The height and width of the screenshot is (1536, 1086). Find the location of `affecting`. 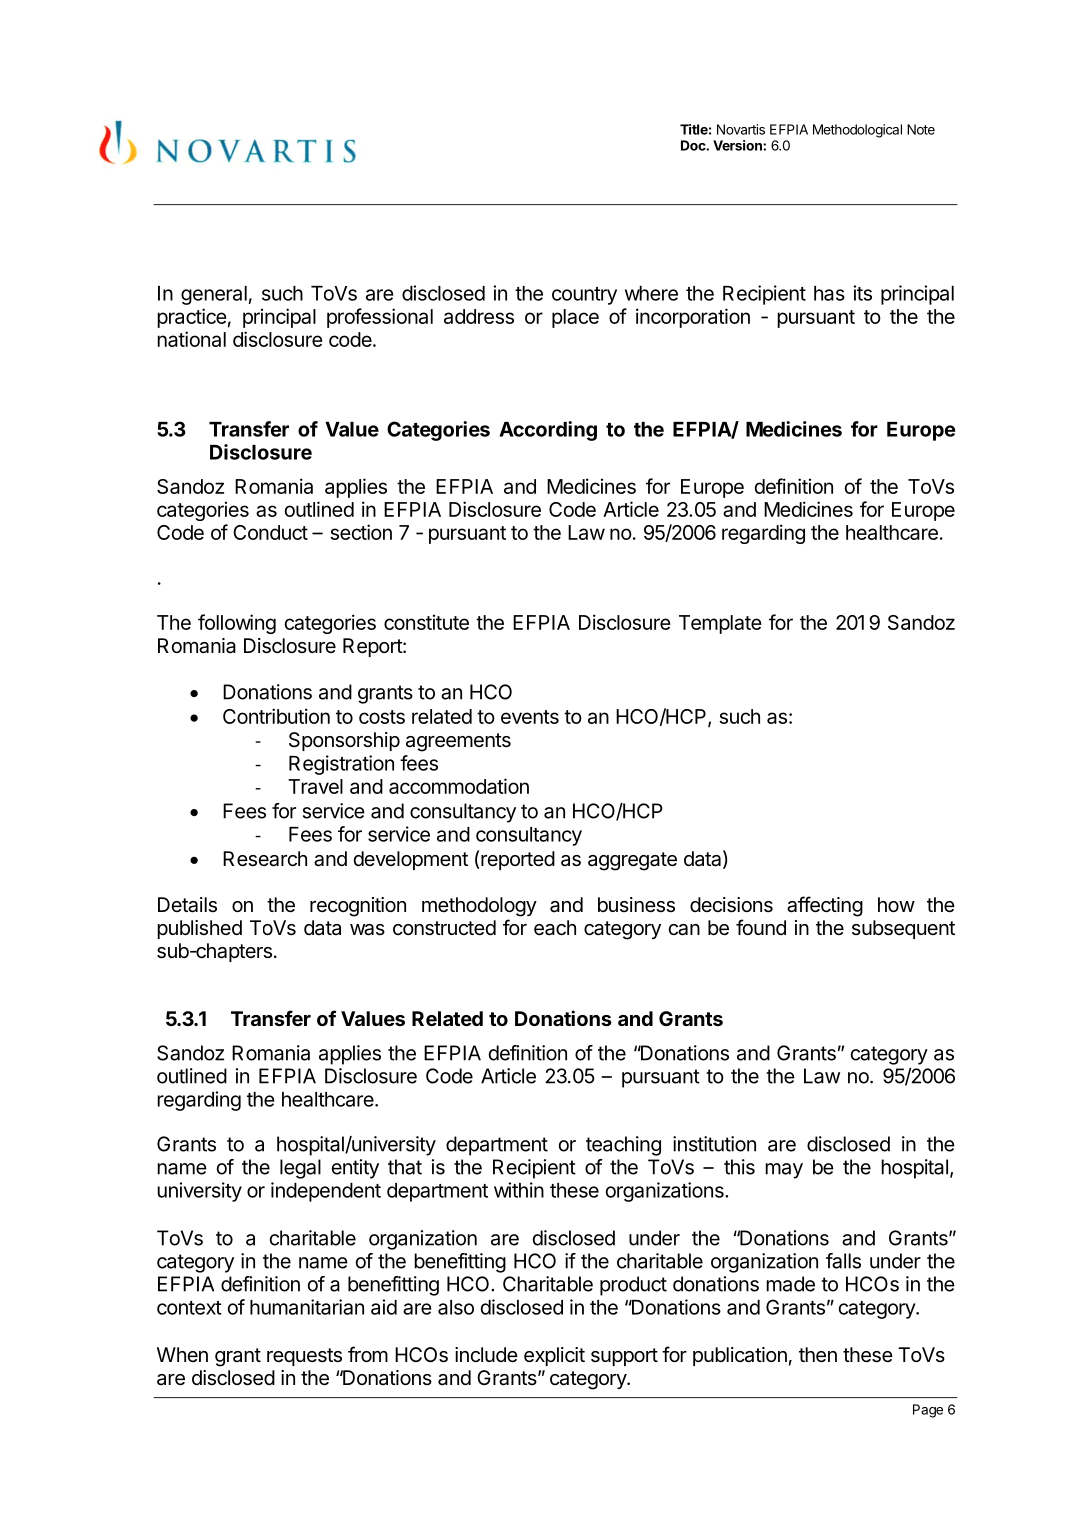

affecting is located at coordinates (825, 906).
